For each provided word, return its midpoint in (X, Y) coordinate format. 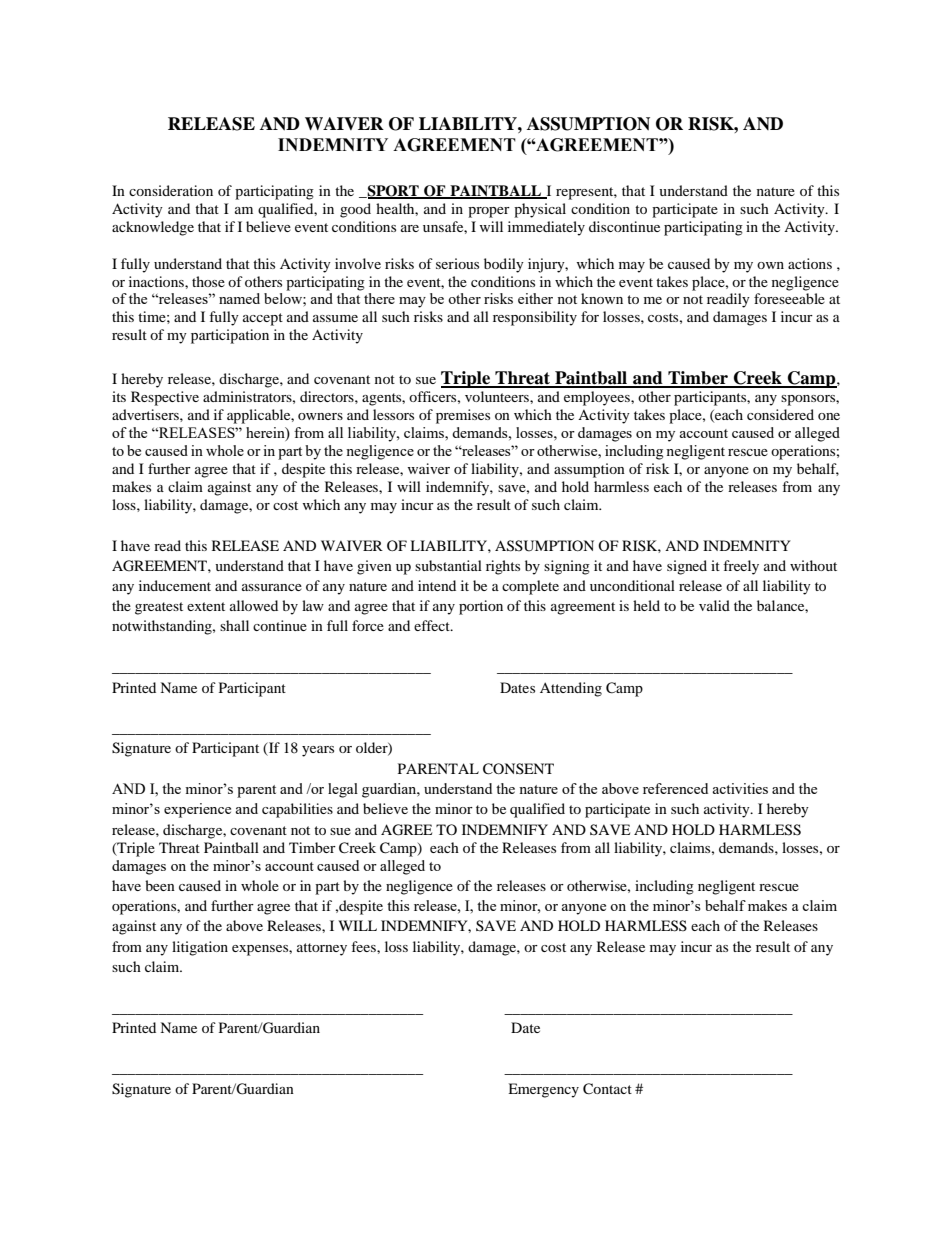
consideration (171, 190)
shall (234, 625)
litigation (200, 948)
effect (433, 625)
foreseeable (789, 298)
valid (714, 605)
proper (489, 212)
